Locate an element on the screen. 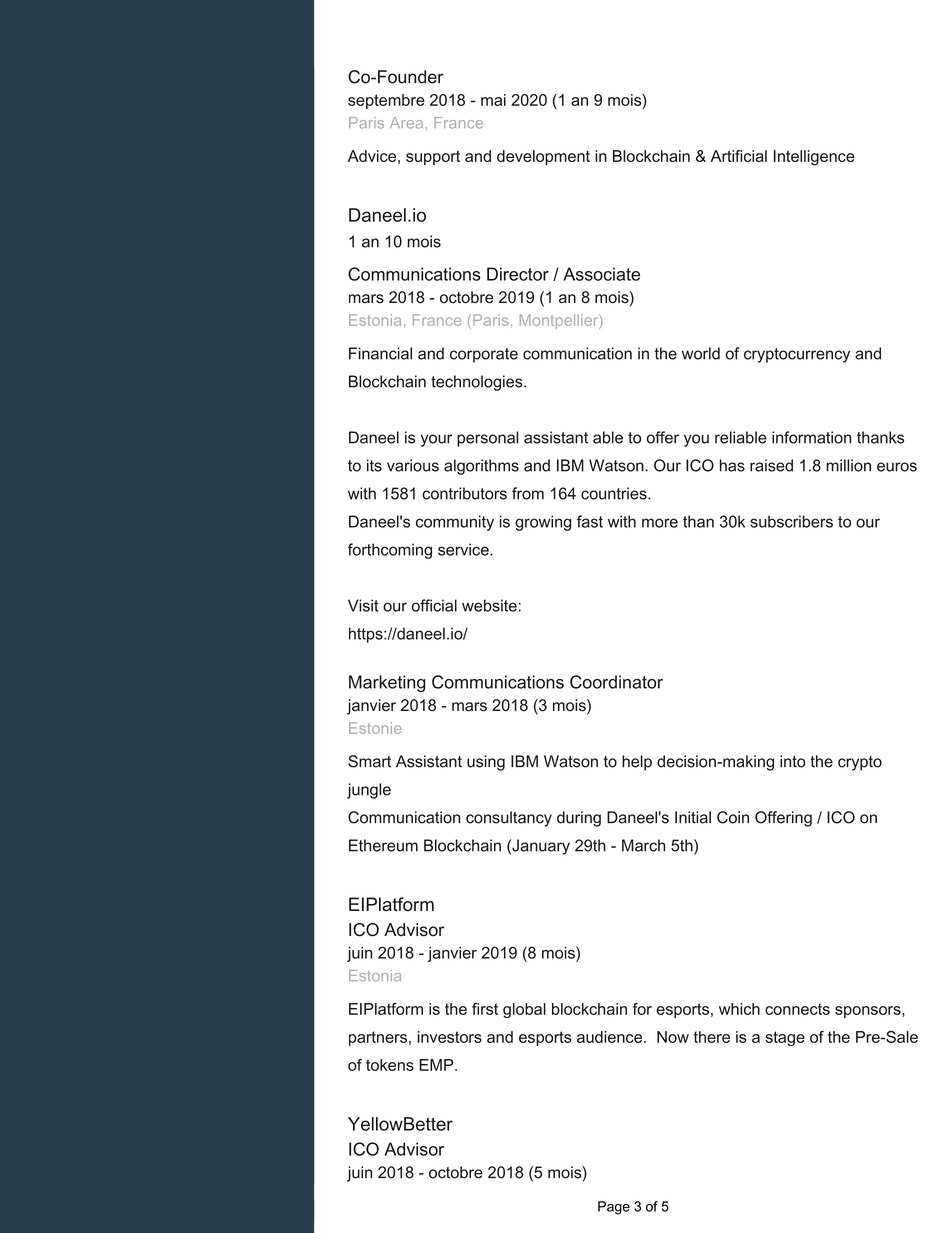 The width and height of the screenshot is (952, 1233). Associate is located at coordinates (601, 274).
